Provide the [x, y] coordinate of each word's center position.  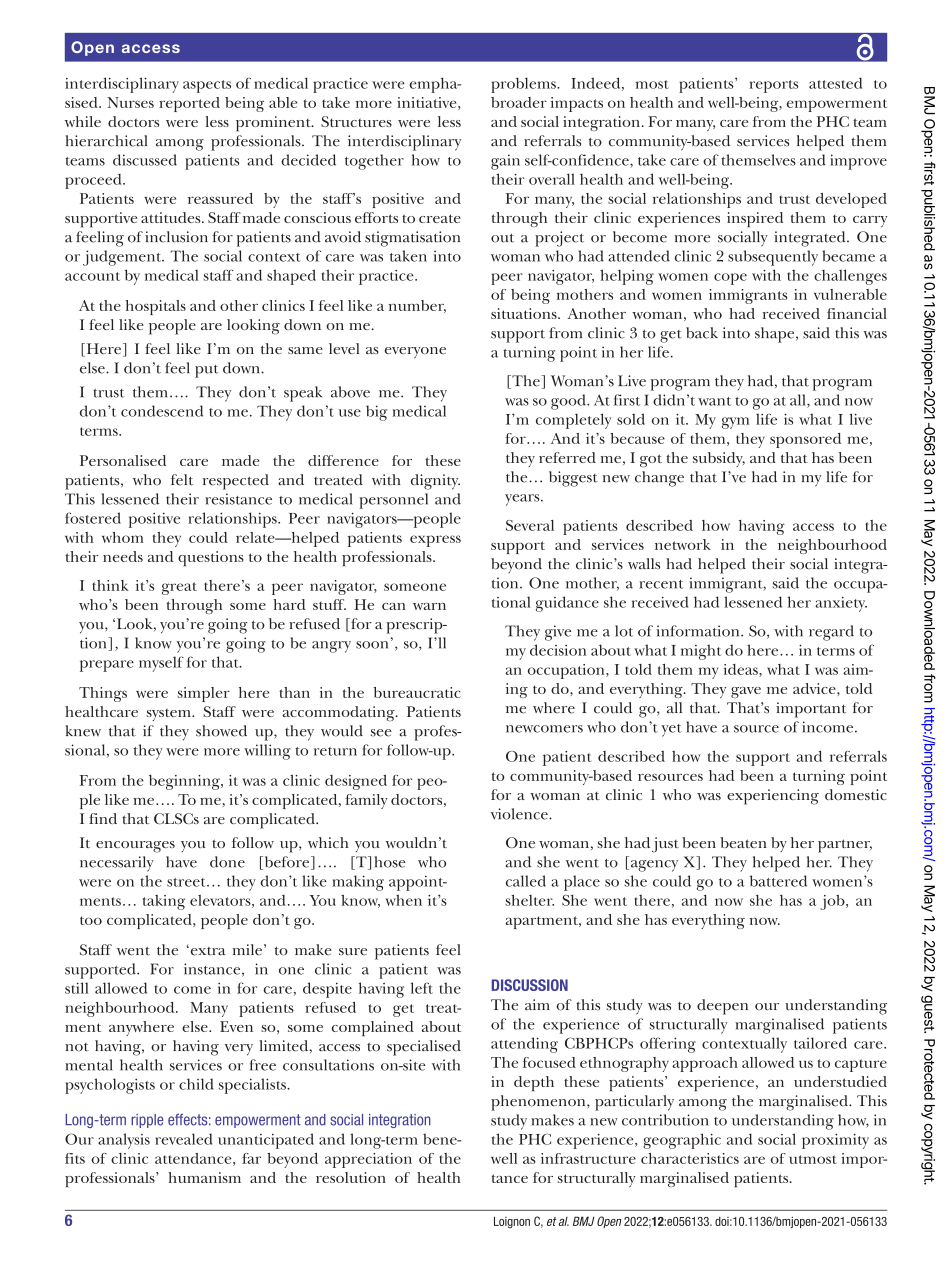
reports [773, 86]
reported [189, 104]
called [526, 881]
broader [519, 102]
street [187, 882]
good [569, 402]
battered [778, 881]
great [179, 588]
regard [831, 633]
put [207, 371]
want [714, 401]
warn [429, 606]
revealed [183, 1139]
